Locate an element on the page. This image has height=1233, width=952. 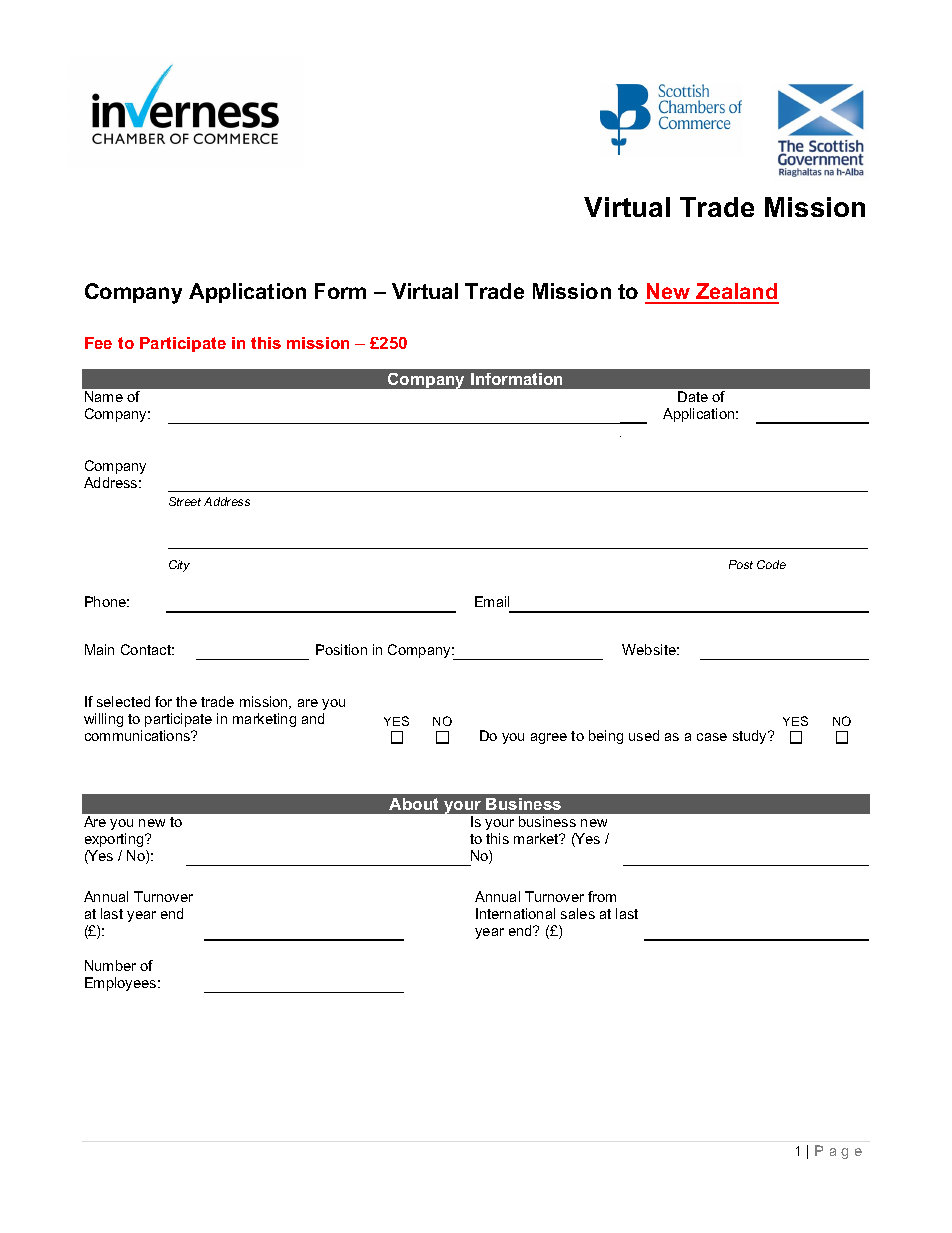
case is located at coordinates (712, 737).
